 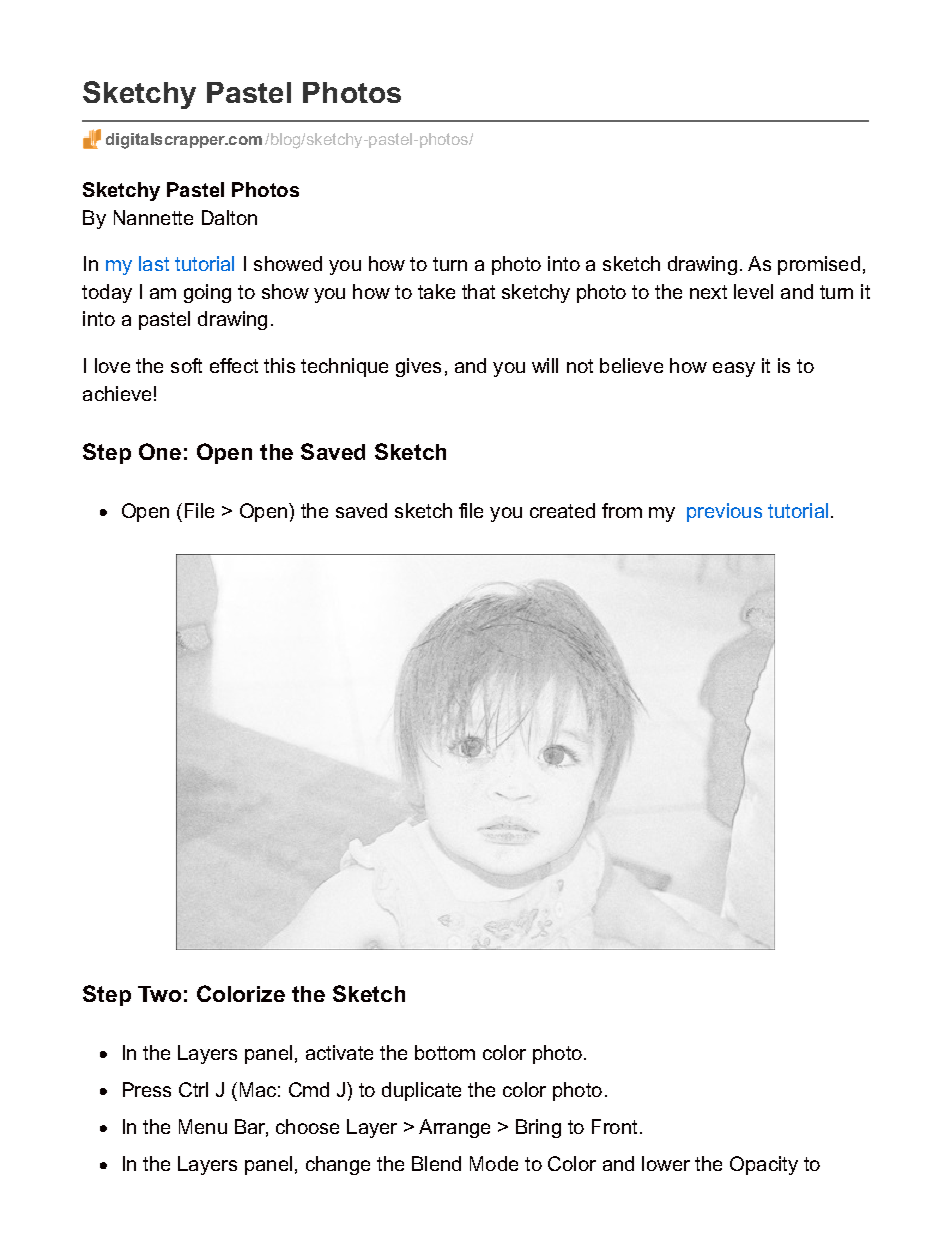 What do you see at coordinates (724, 512) in the screenshot?
I see `previous` at bounding box center [724, 512].
